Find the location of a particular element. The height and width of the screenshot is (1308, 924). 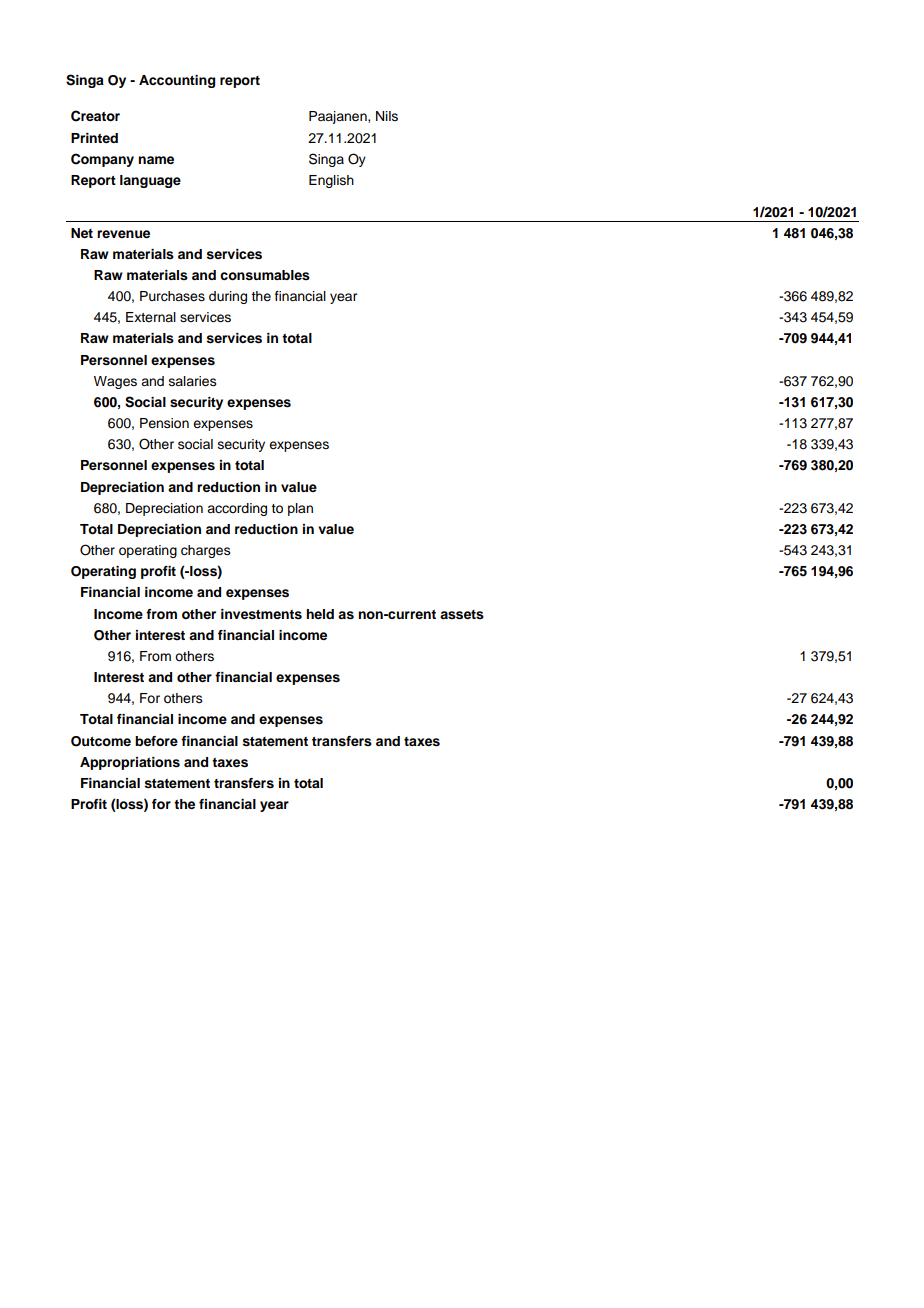

Appropriations is located at coordinates (130, 763).
